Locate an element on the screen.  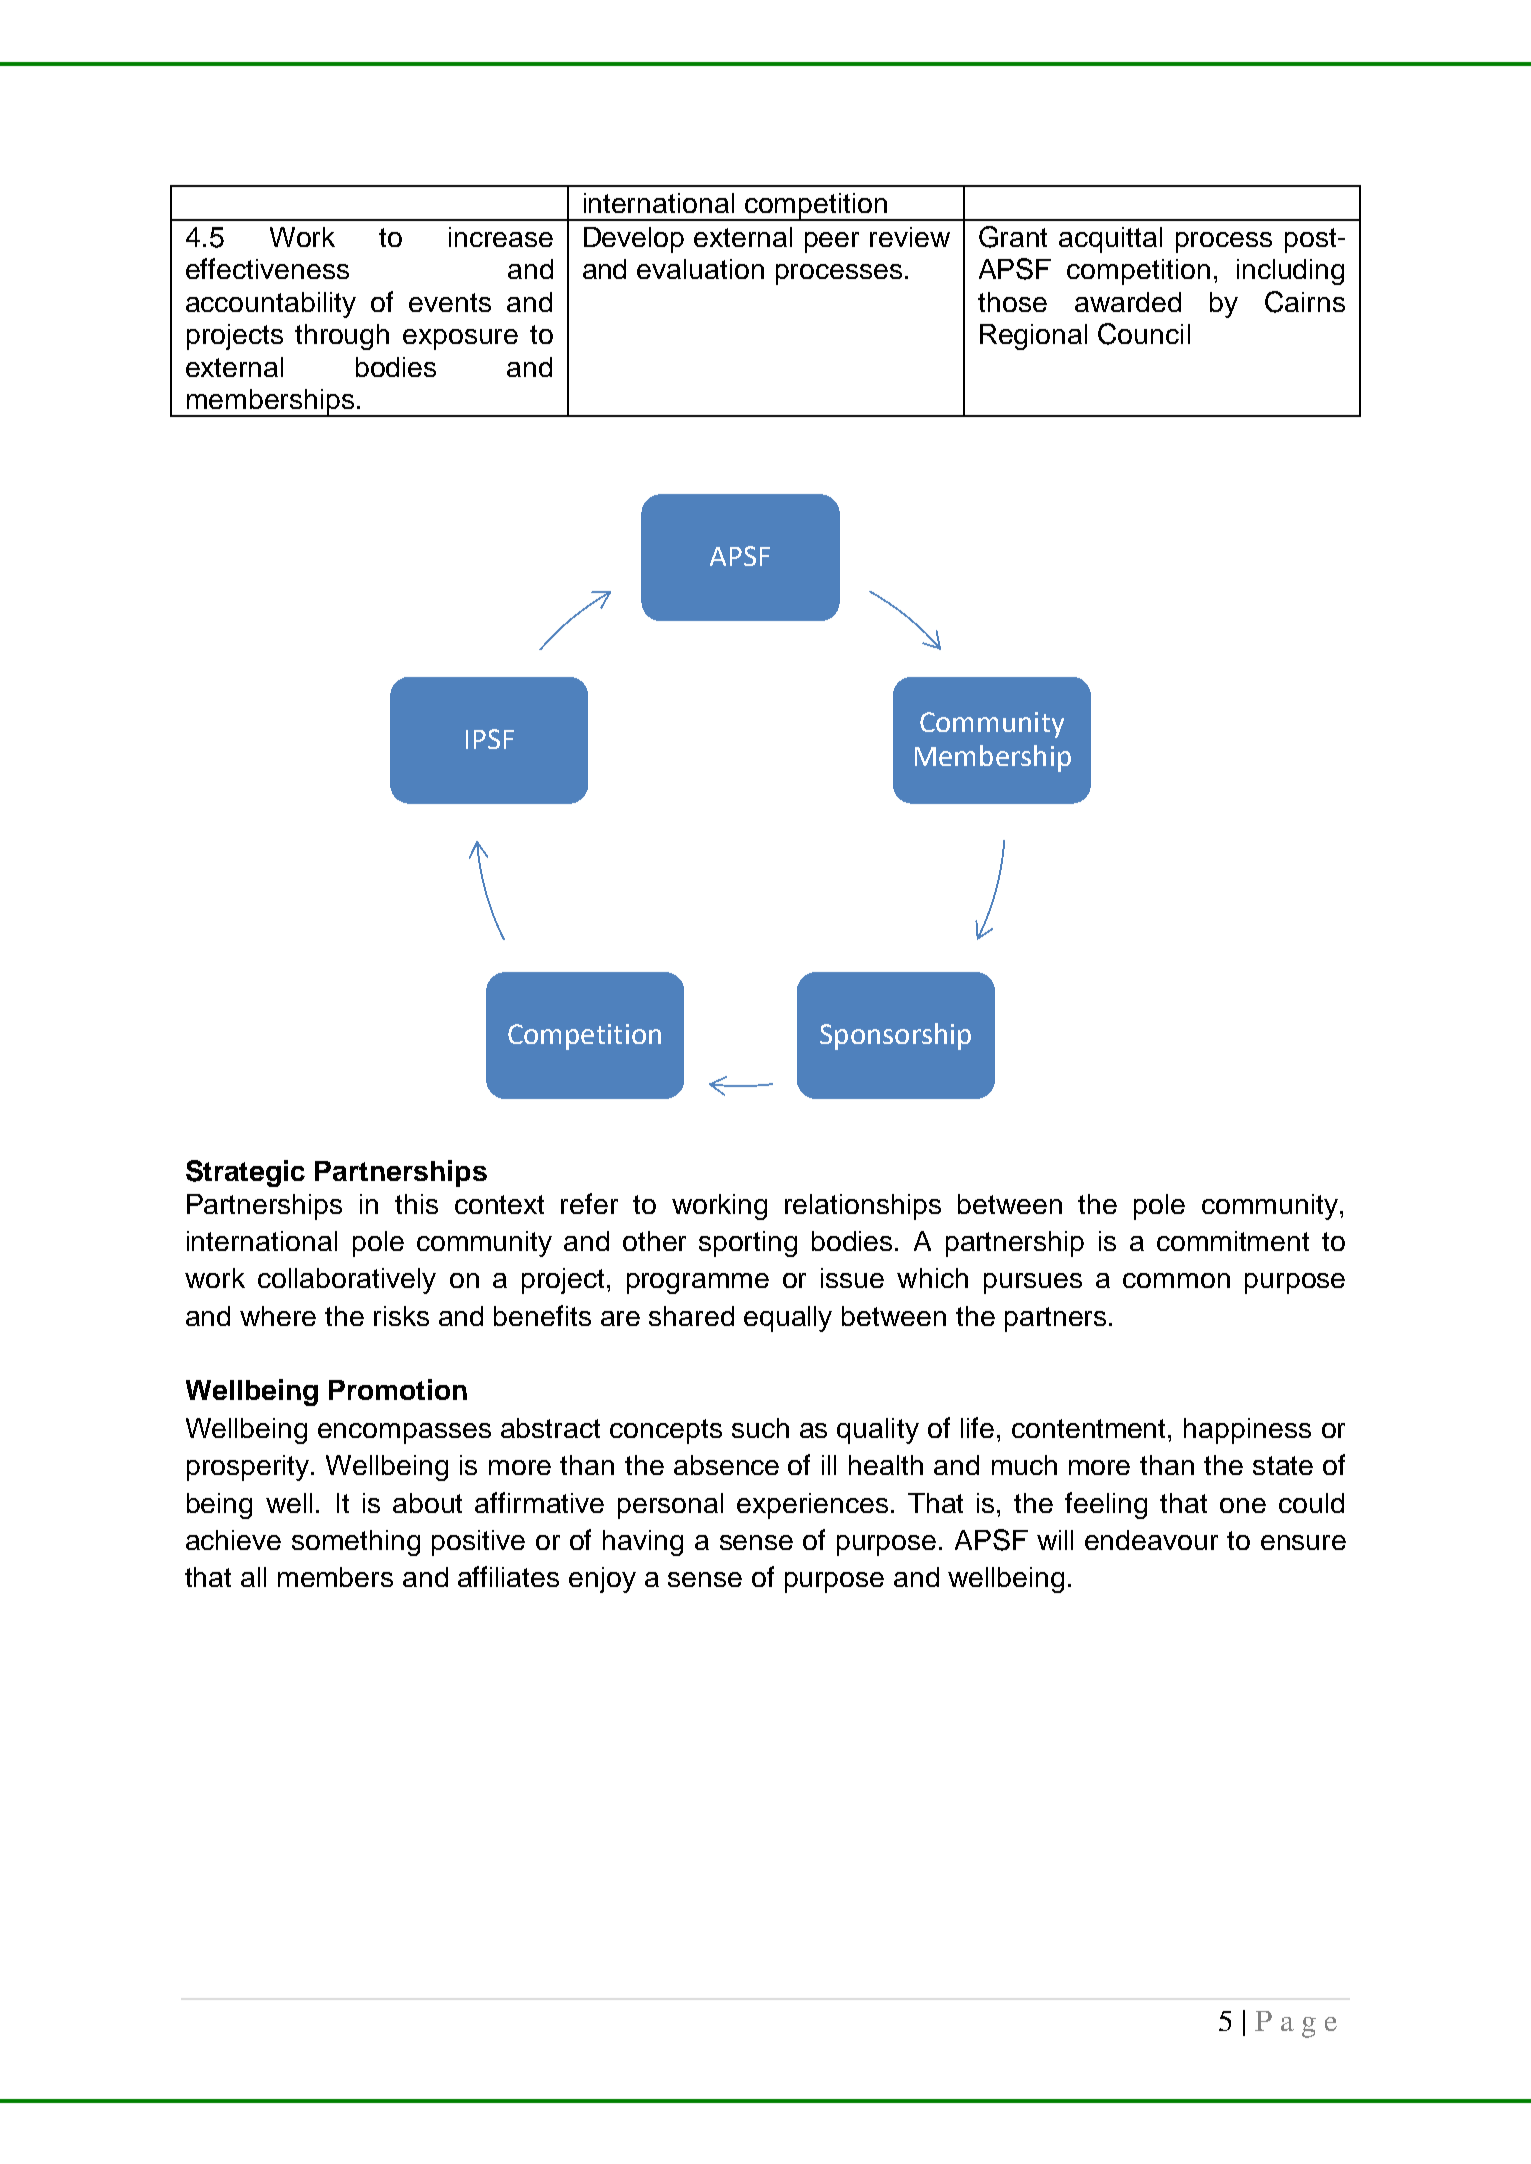
Sponsorship is located at coordinates (895, 1036).
